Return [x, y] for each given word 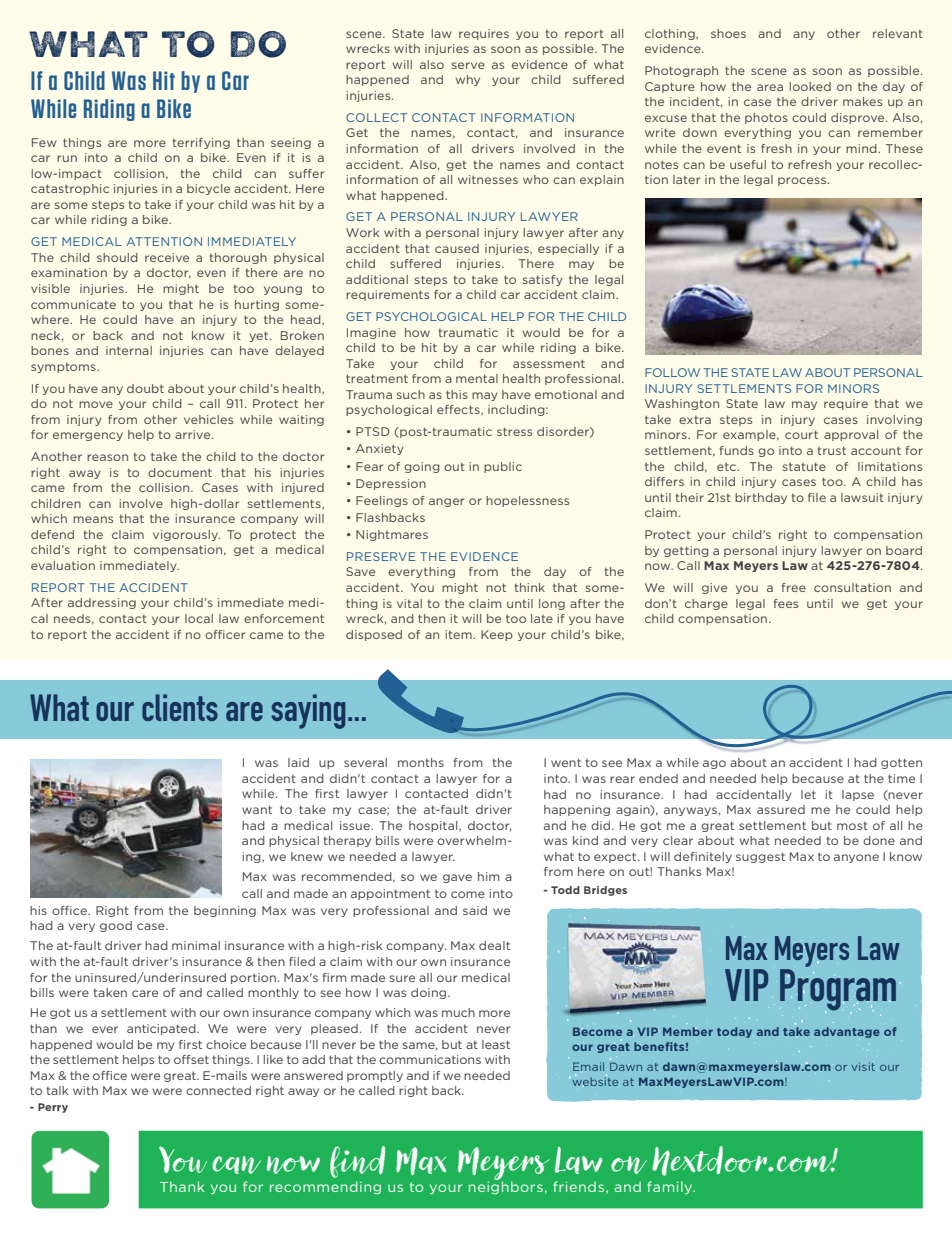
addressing [102, 603]
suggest [760, 857]
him [489, 876]
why [468, 80]
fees [786, 603]
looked [810, 86]
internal [129, 350]
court [801, 434]
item [459, 634]
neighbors [506, 1186]
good [116, 926]
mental [477, 378]
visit [863, 1066]
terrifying [201, 143]
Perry [53, 1108]
